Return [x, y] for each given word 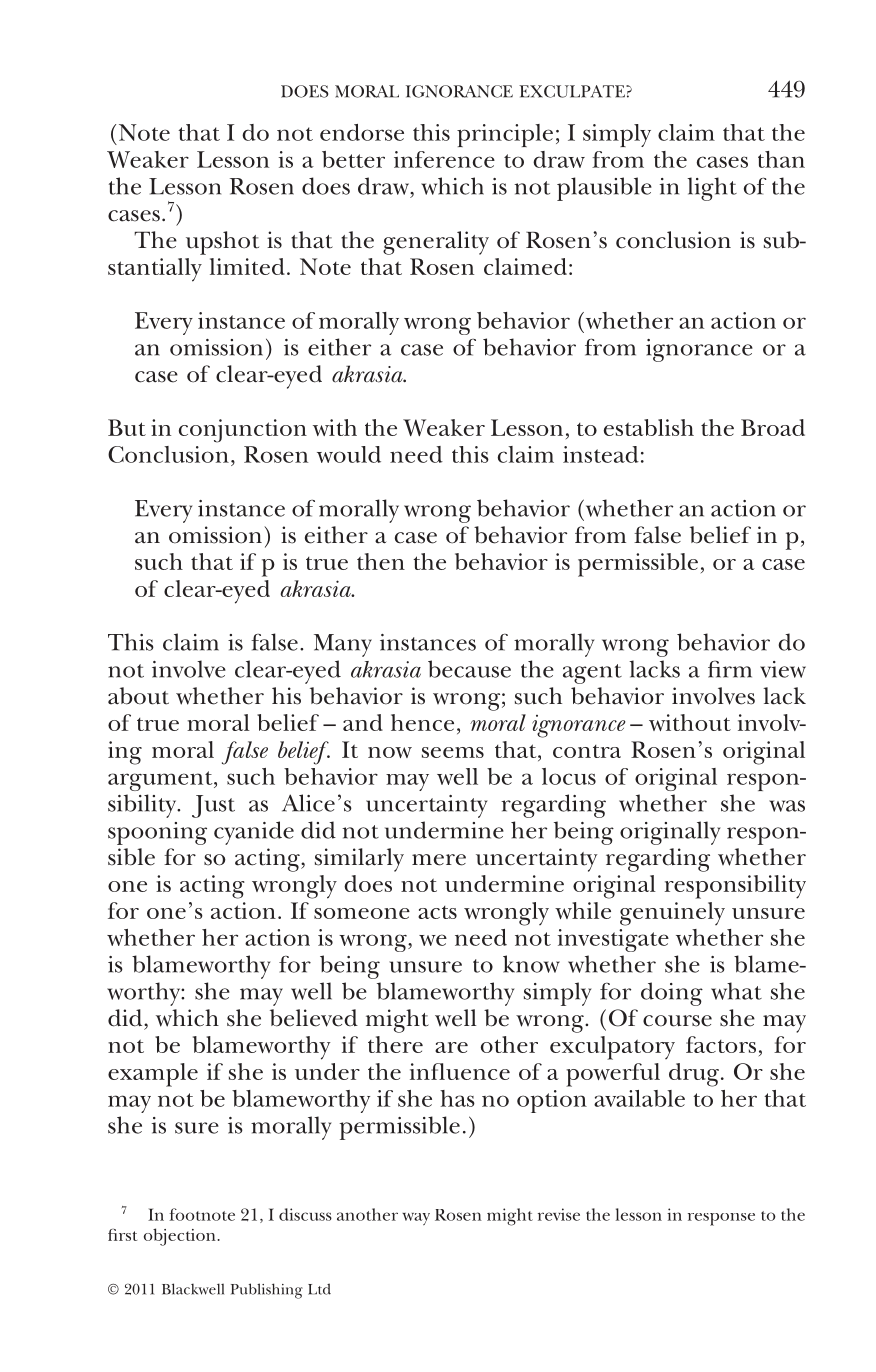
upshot [222, 243]
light [712, 189]
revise [559, 1214]
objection [181, 1237]
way [416, 1219]
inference [444, 159]
